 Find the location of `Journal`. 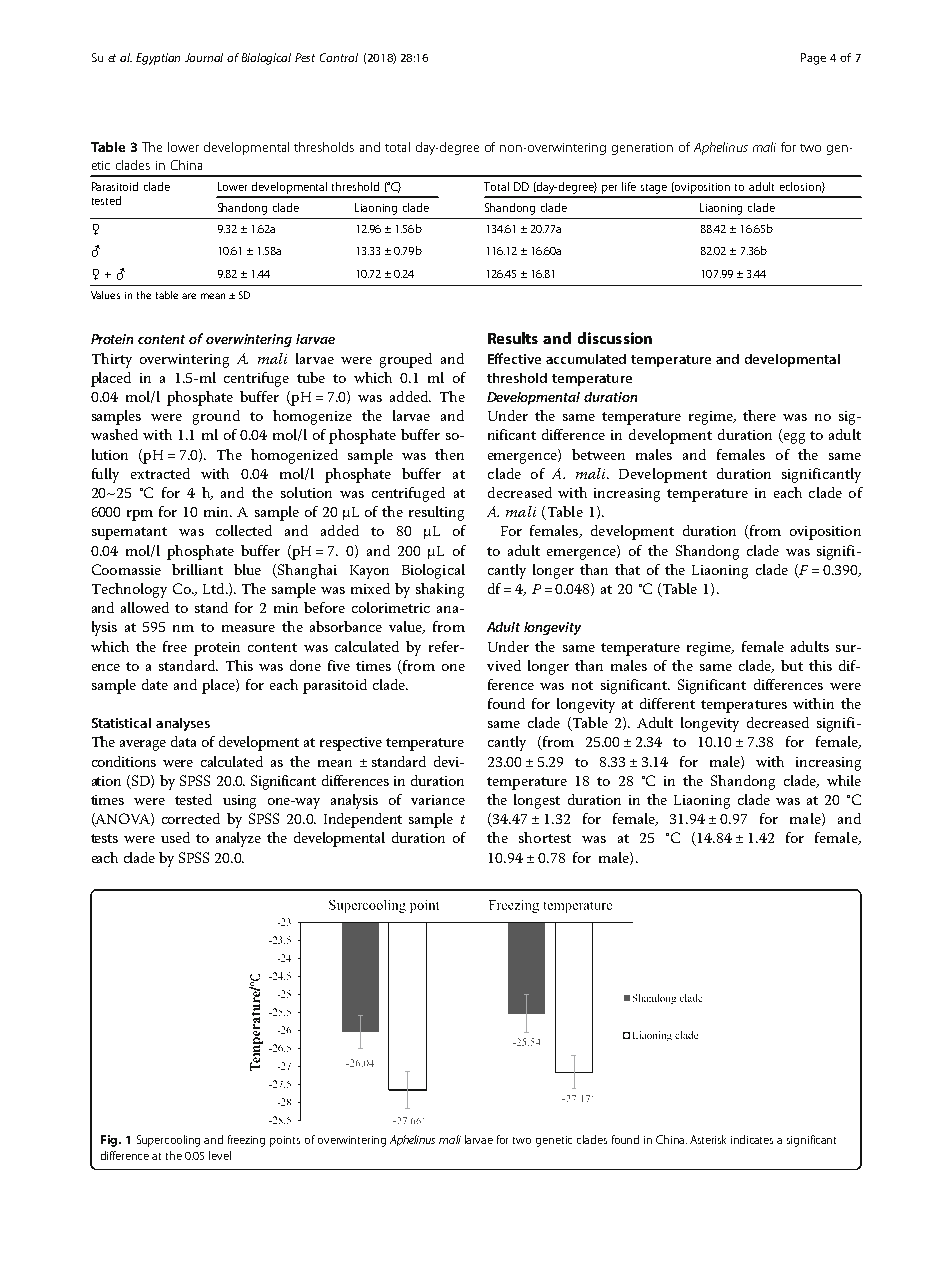

Journal is located at coordinates (204, 57).
